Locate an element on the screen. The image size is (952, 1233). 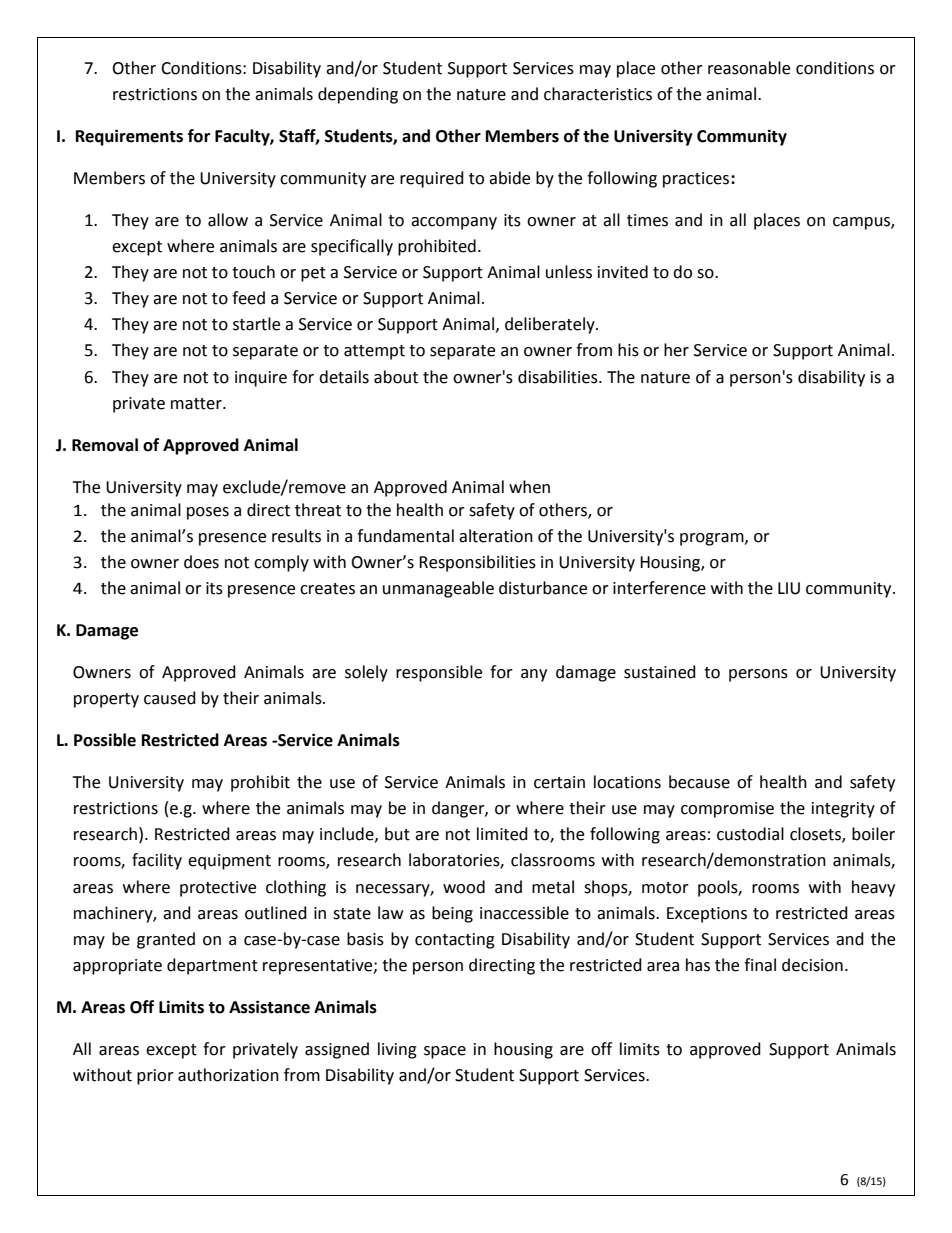
authorization is located at coordinates (228, 1075).
